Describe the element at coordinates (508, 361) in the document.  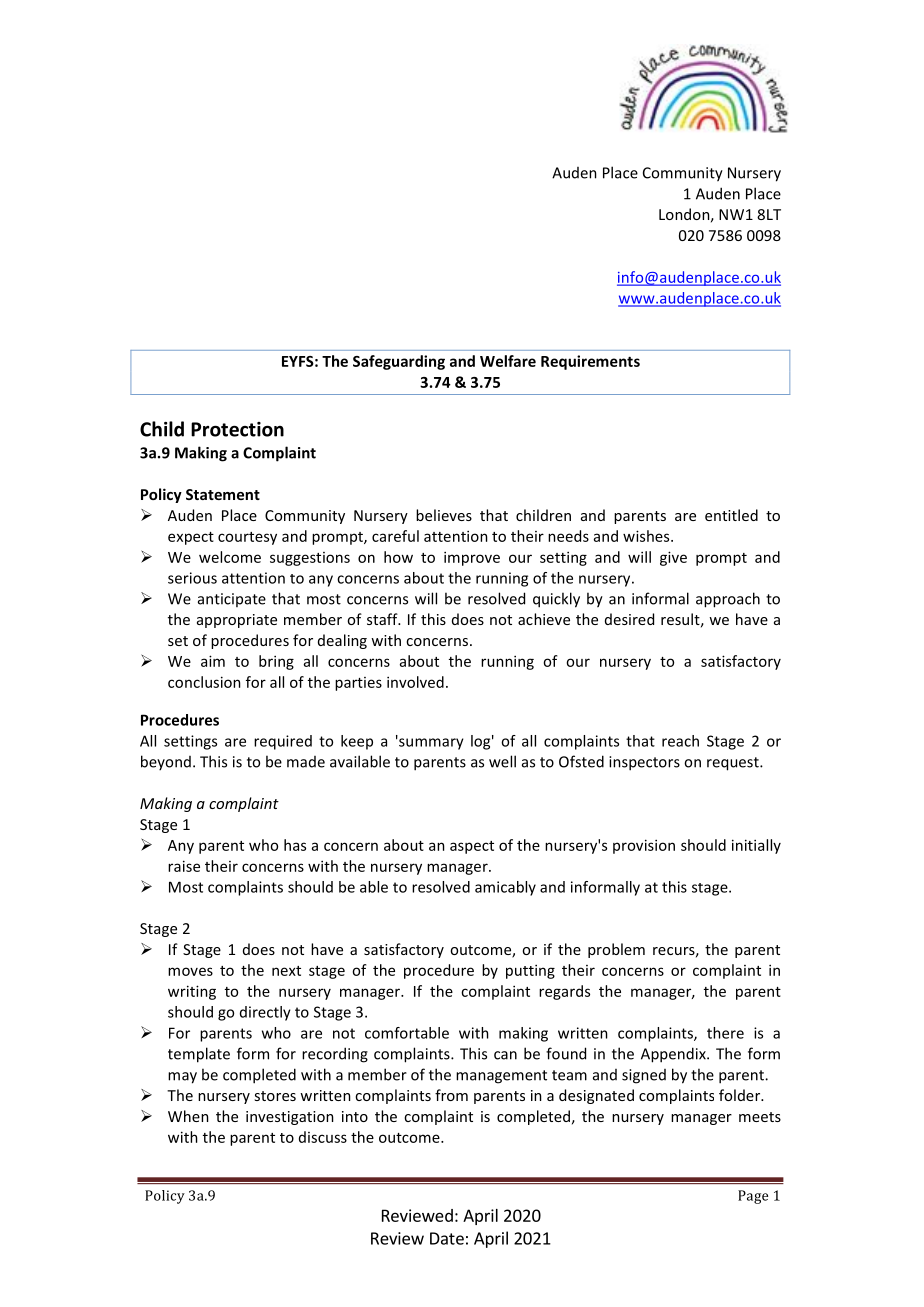
I see `Welfare` at that location.
